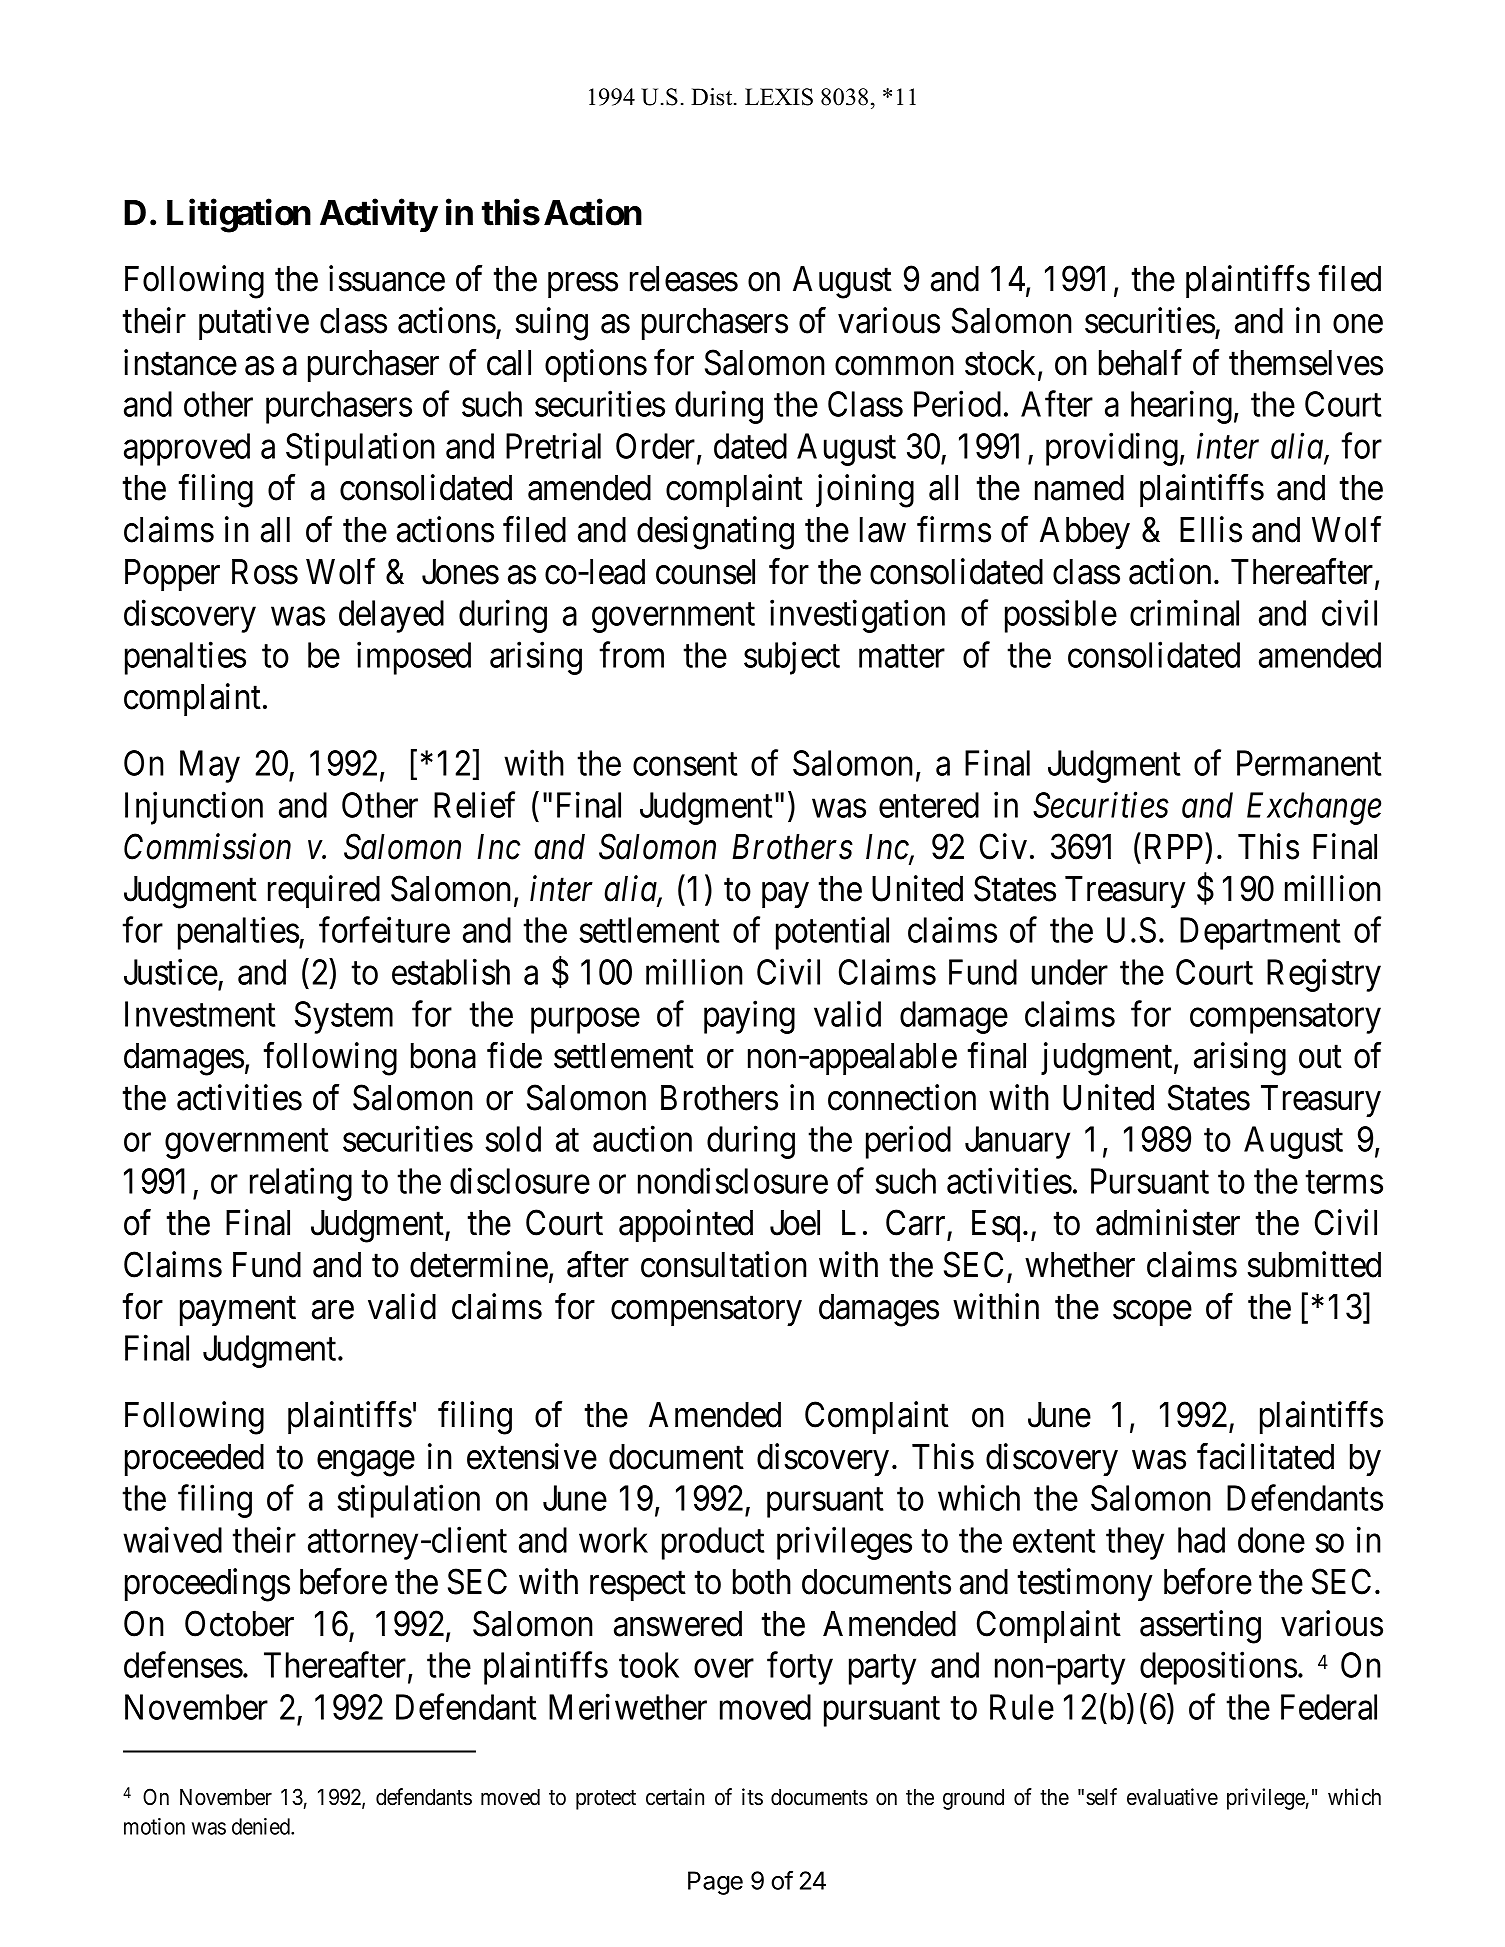  Describe the element at coordinates (1140, 362) in the screenshot. I see `behalf` at that location.
